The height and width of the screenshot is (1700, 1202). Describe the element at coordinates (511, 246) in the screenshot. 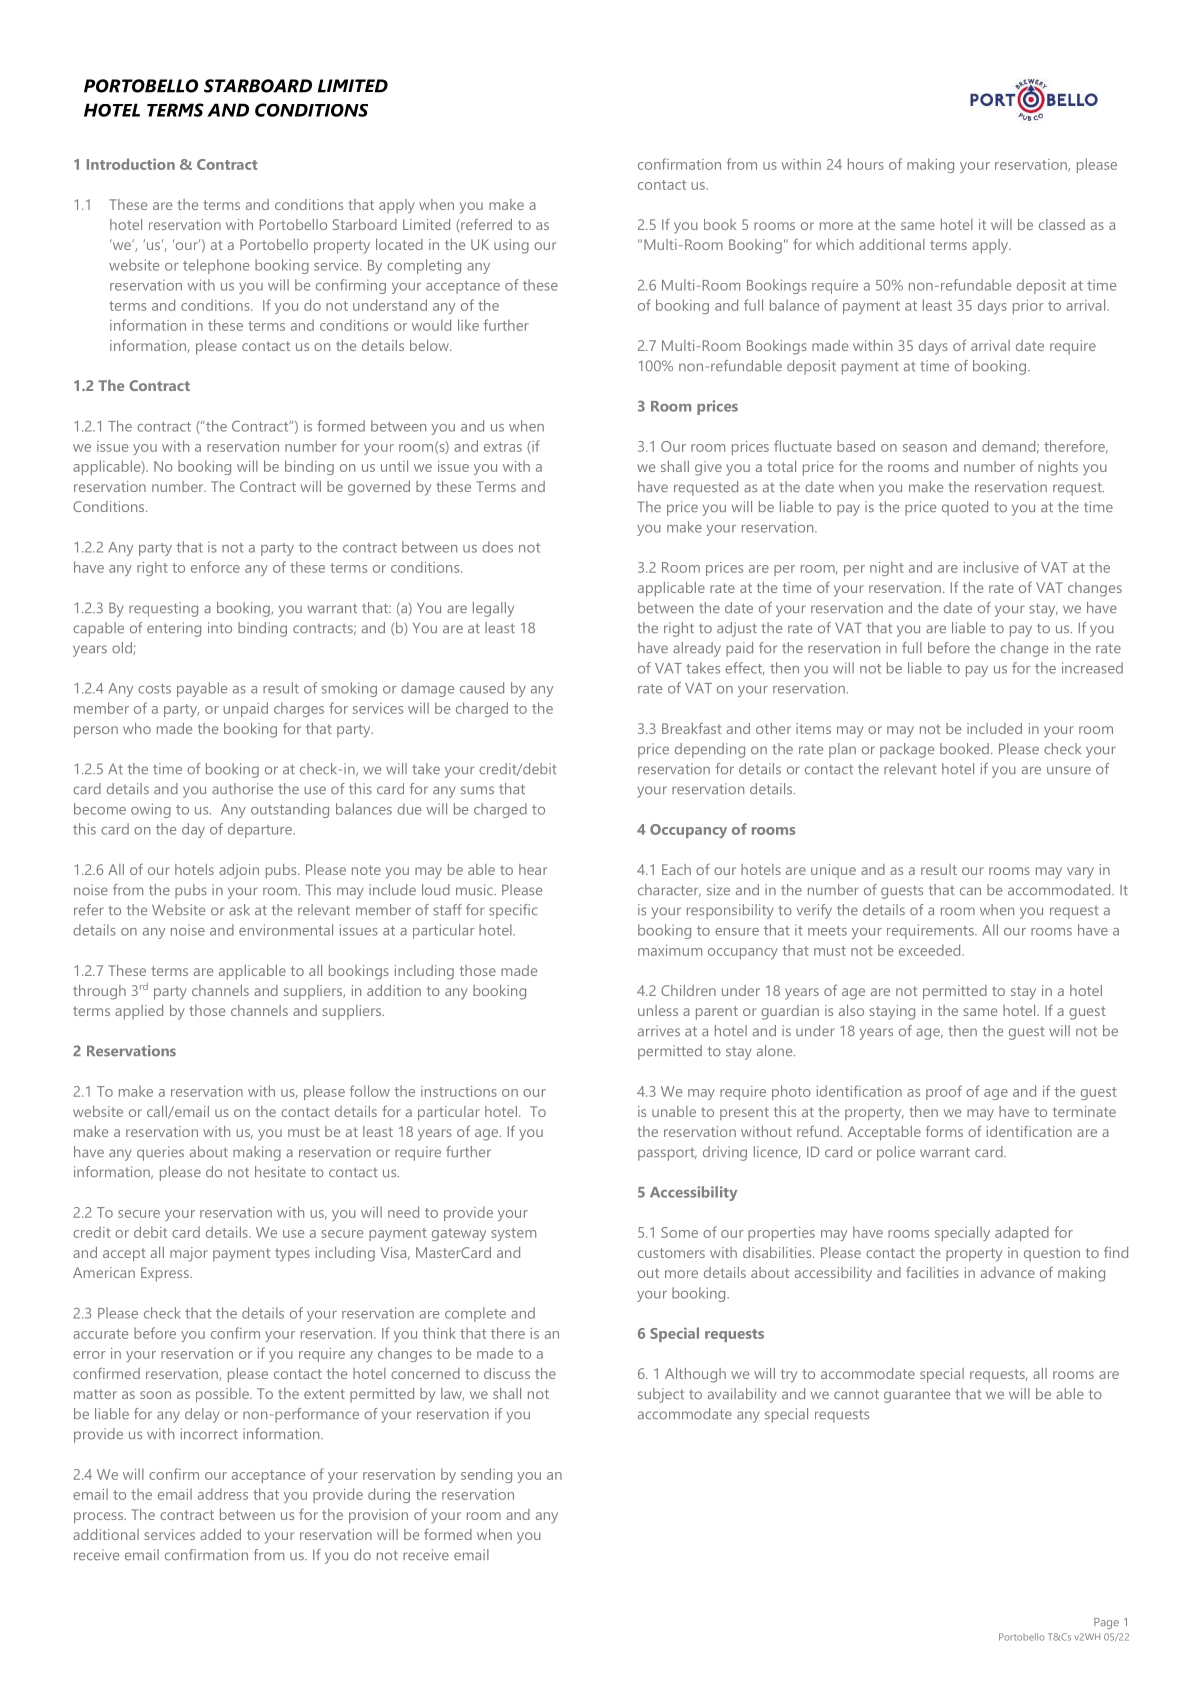

I see `using` at that location.
